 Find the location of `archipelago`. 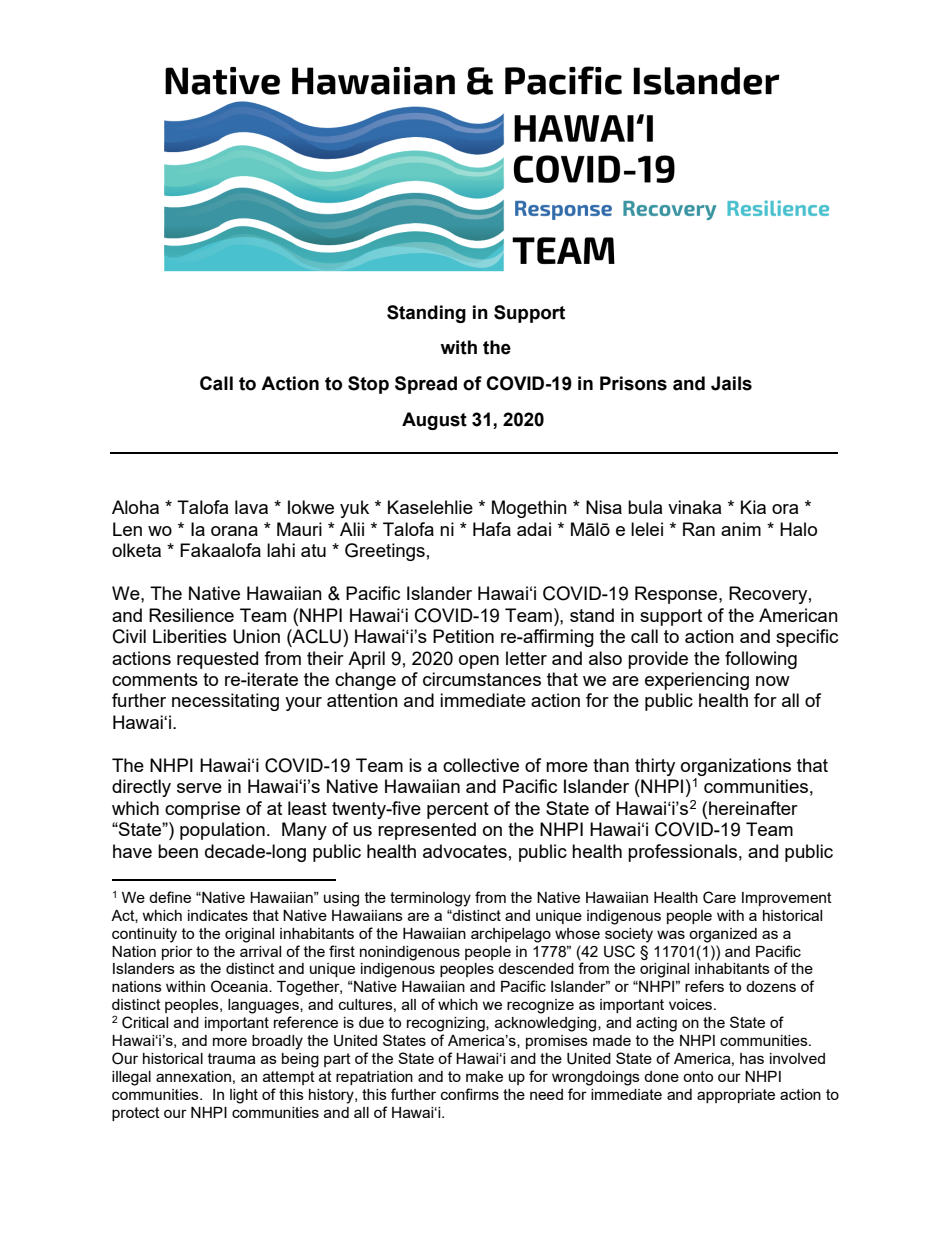

archipelago is located at coordinates (511, 935).
